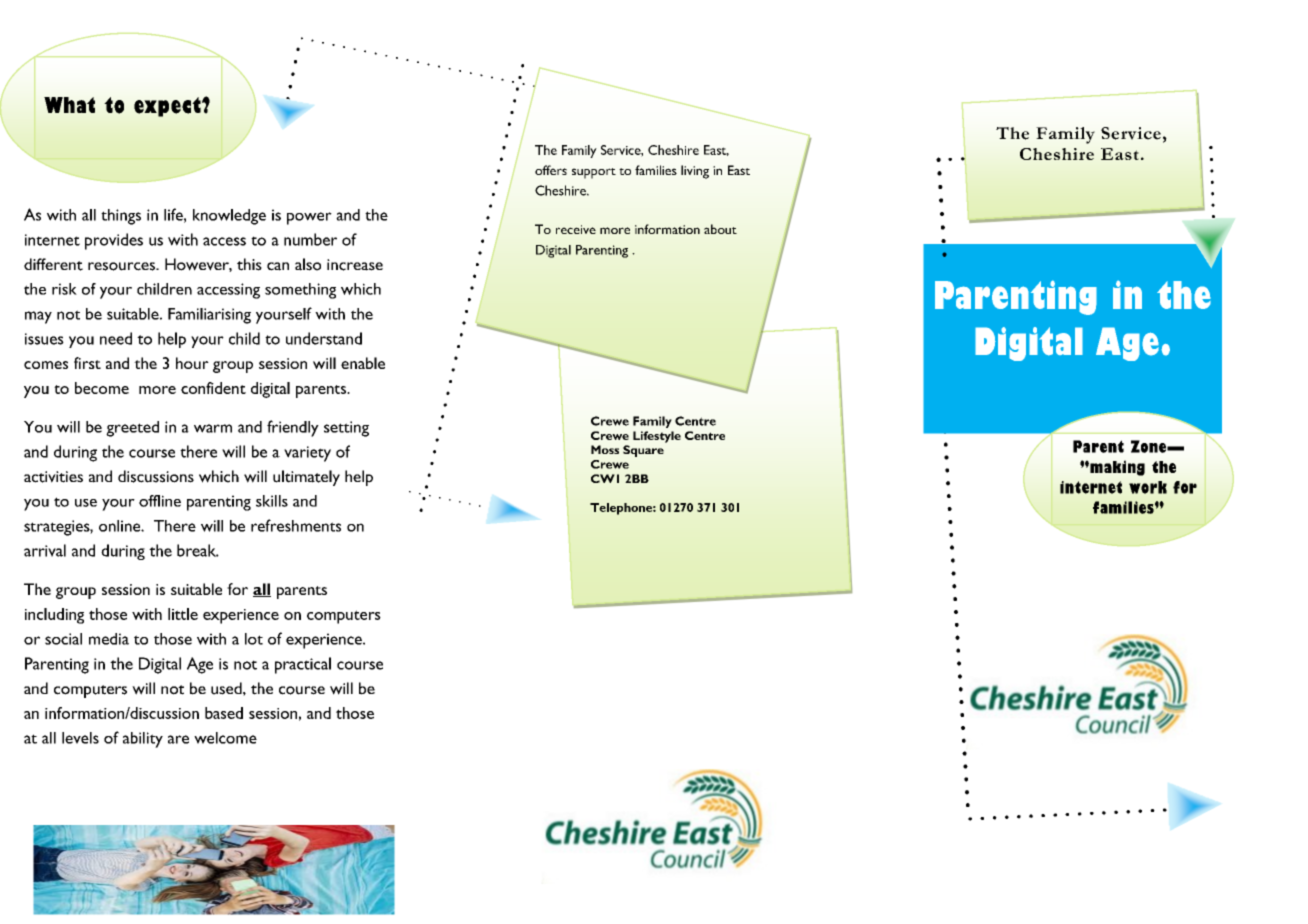  I want to click on based, so click(224, 713).
